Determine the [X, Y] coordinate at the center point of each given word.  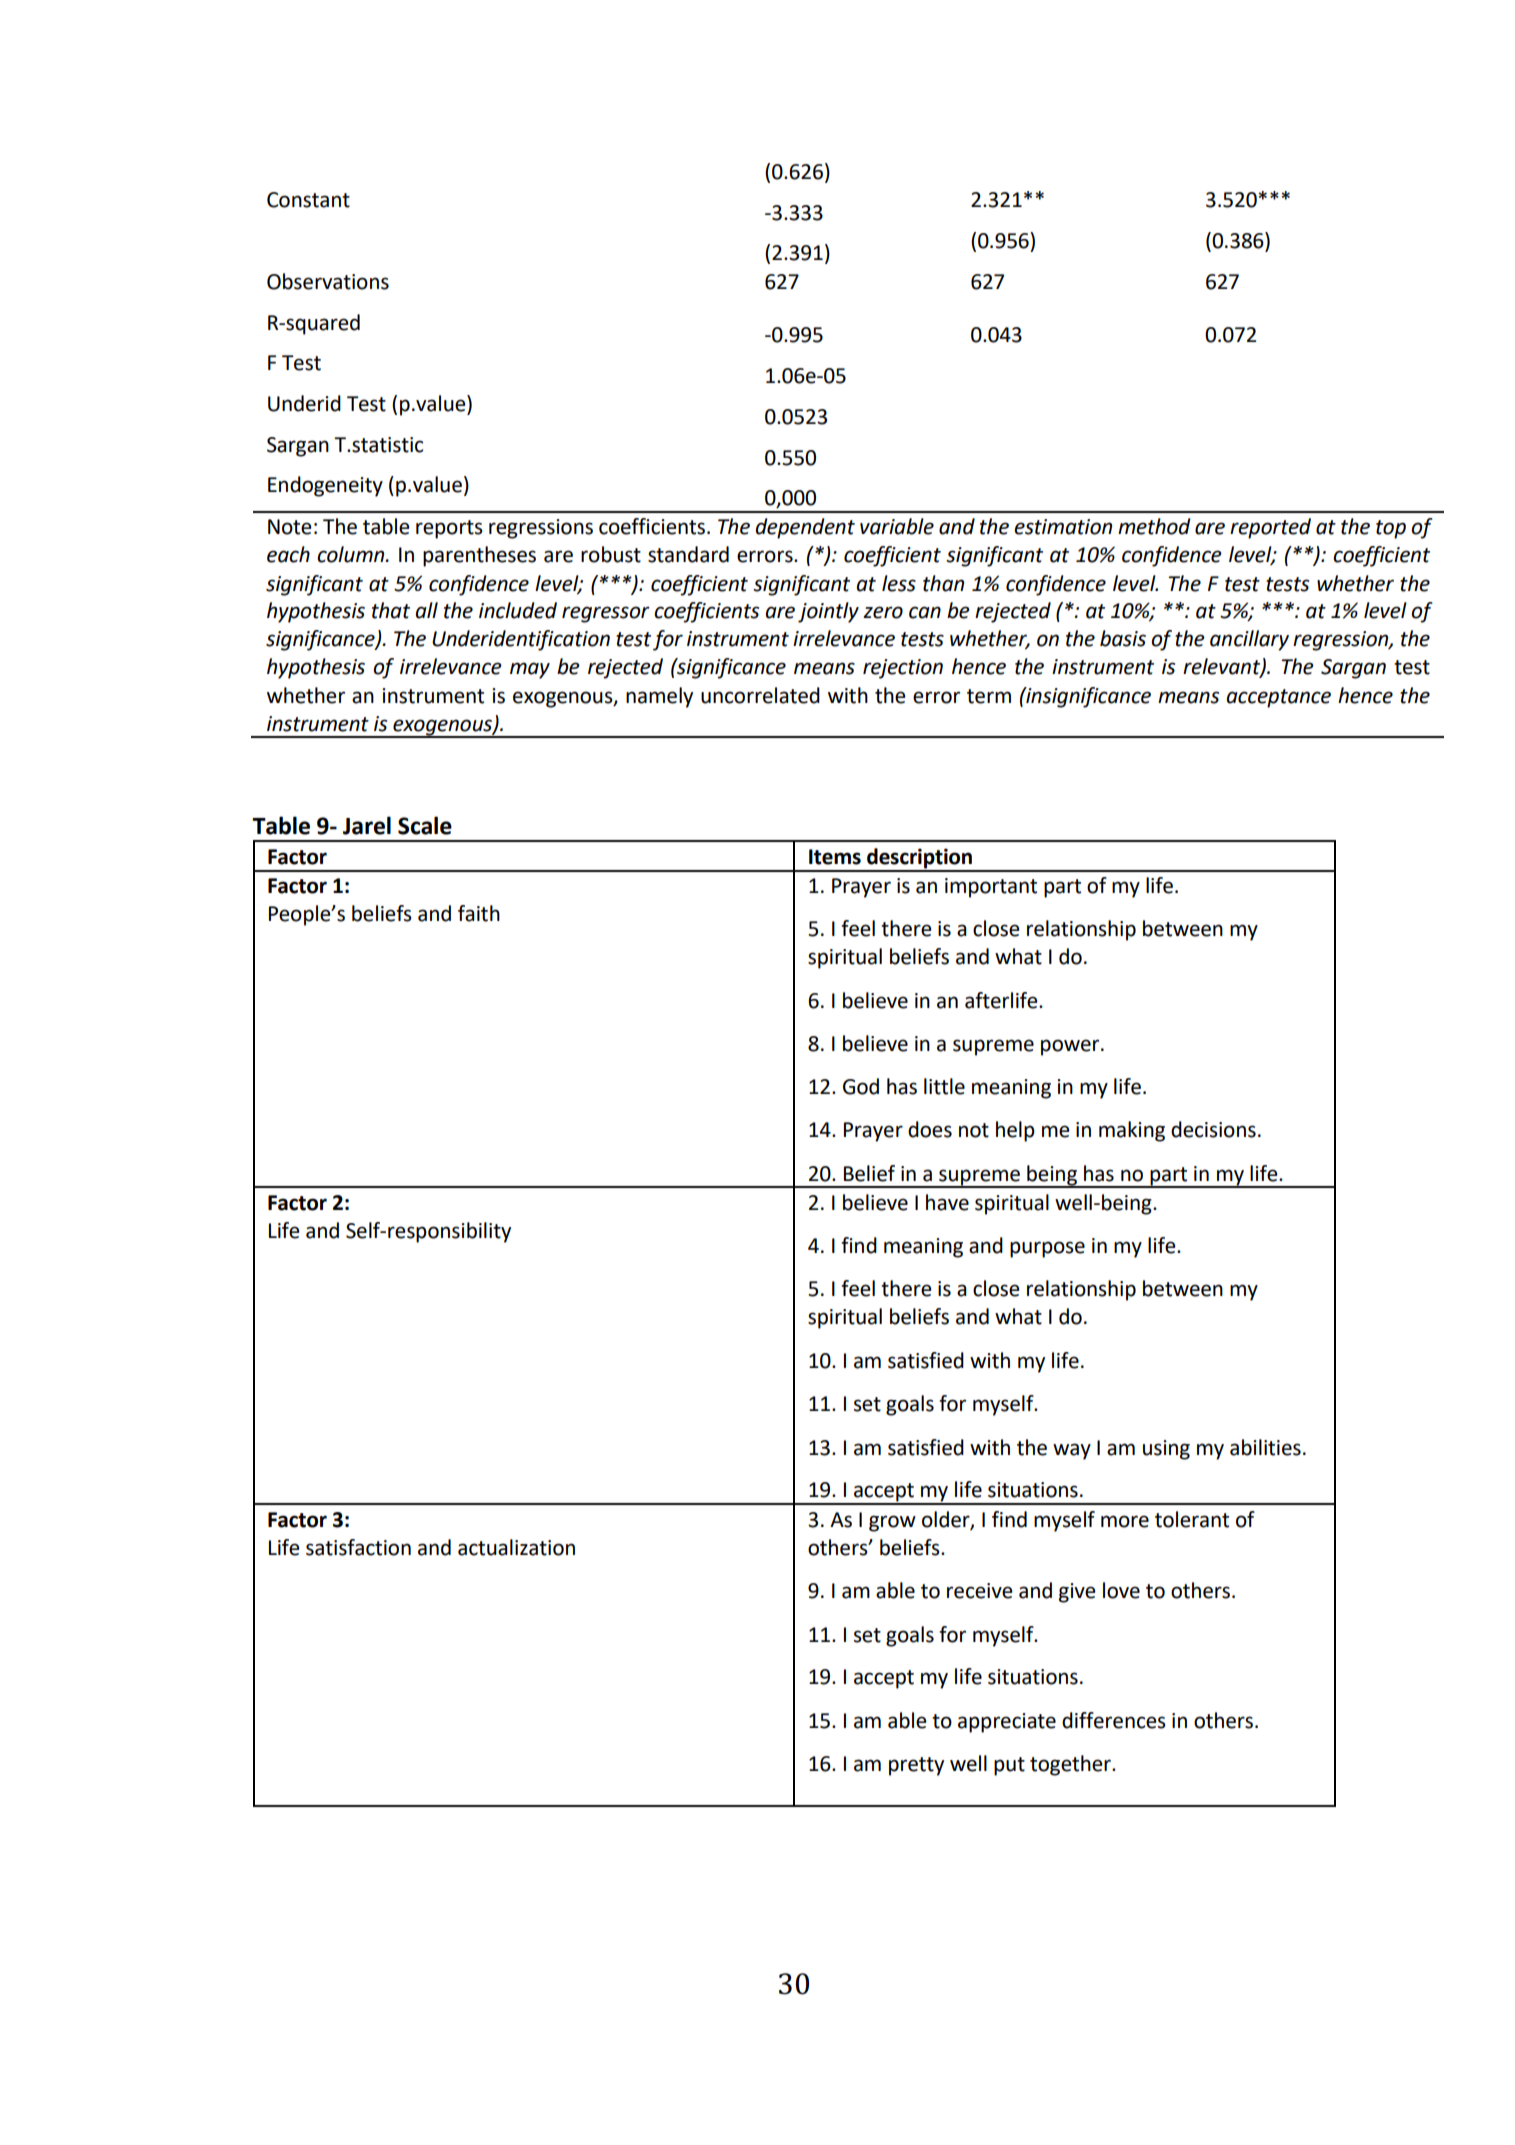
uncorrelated [760, 695]
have [947, 1202]
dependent [805, 528]
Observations [328, 281]
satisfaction [358, 1547]
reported [1270, 528]
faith [479, 913]
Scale [425, 825]
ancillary [1249, 640]
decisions [1213, 1129]
